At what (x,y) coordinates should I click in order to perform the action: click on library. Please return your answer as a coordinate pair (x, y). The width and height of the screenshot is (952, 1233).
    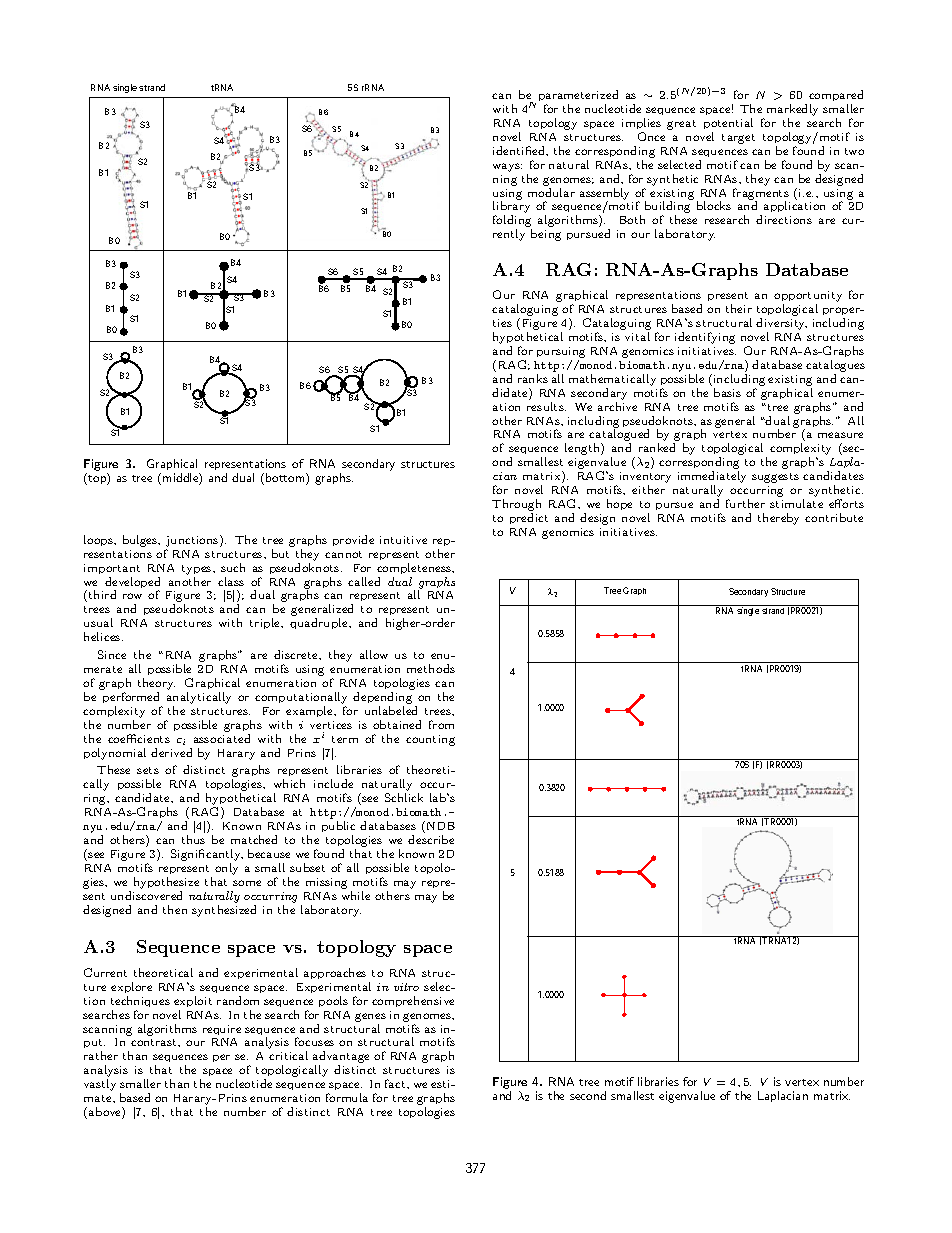
    Looking at the image, I should click on (511, 208).
